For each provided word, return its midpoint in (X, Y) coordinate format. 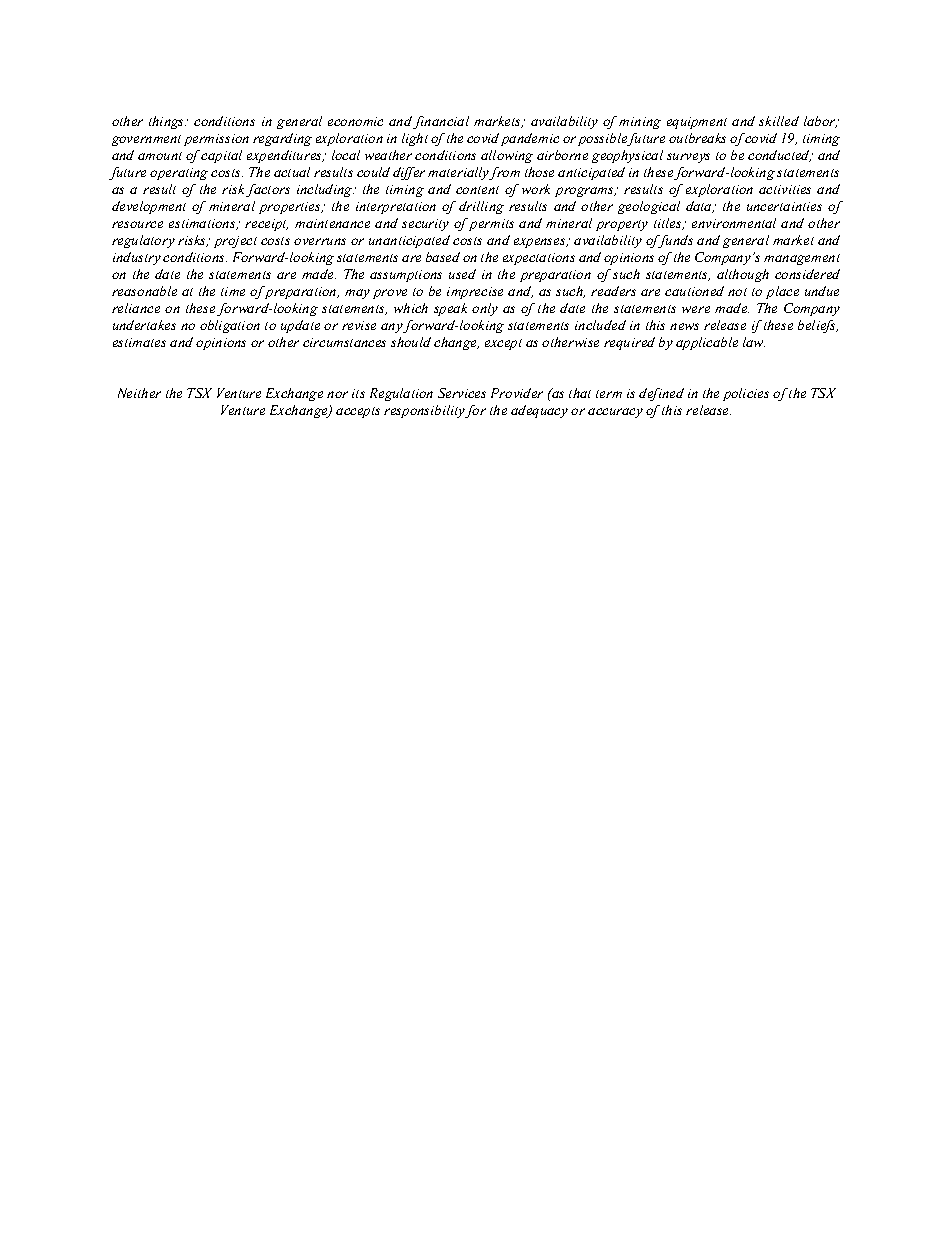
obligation (230, 326)
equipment (697, 123)
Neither (139, 393)
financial (441, 122)
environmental (734, 223)
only (485, 309)
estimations (203, 224)
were (696, 309)
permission (216, 140)
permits (491, 225)
